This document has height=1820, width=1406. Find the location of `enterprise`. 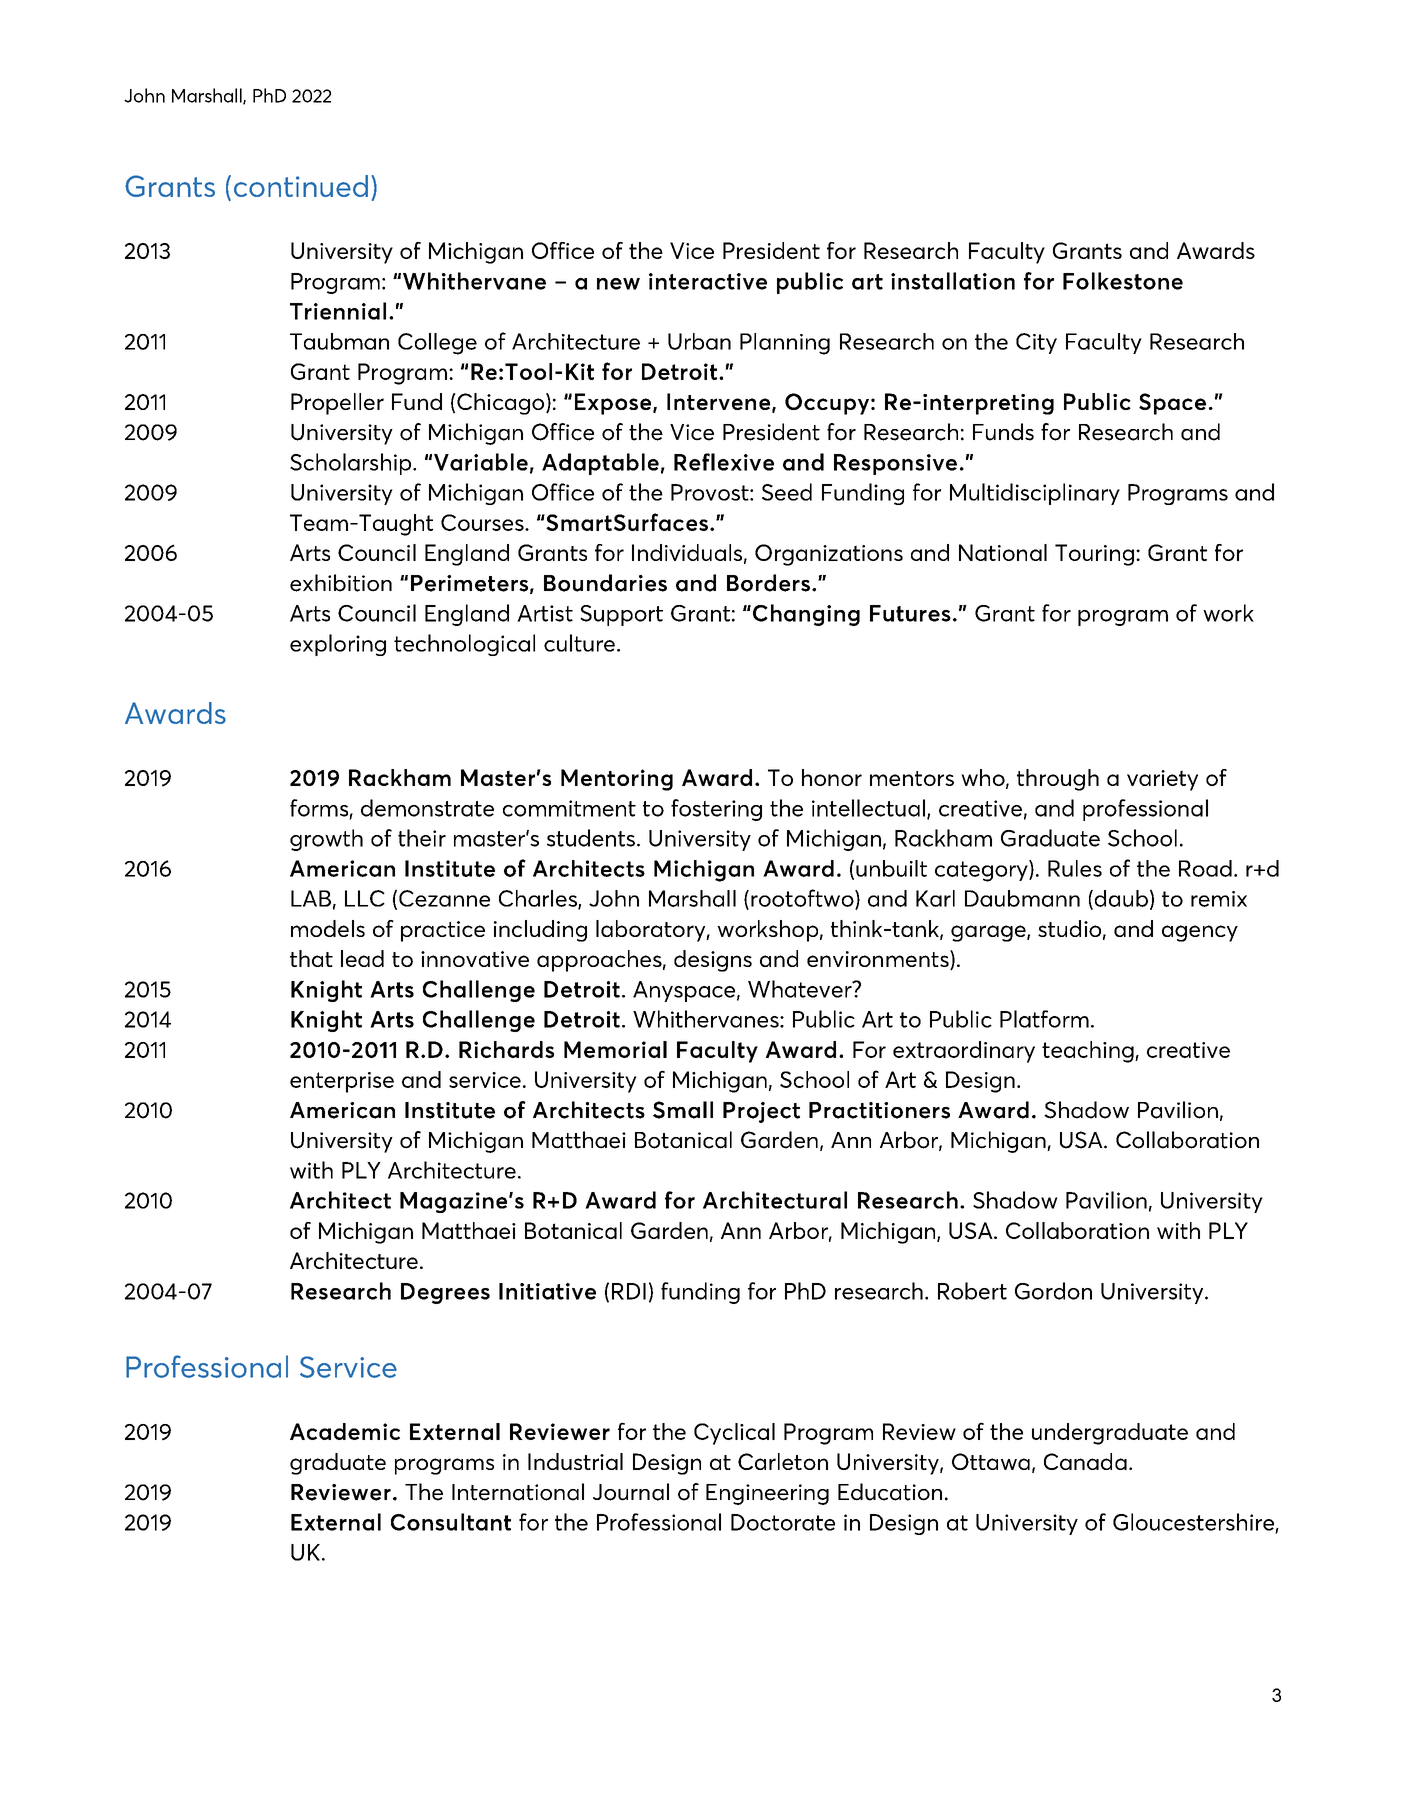

enterprise is located at coordinates (342, 1082).
